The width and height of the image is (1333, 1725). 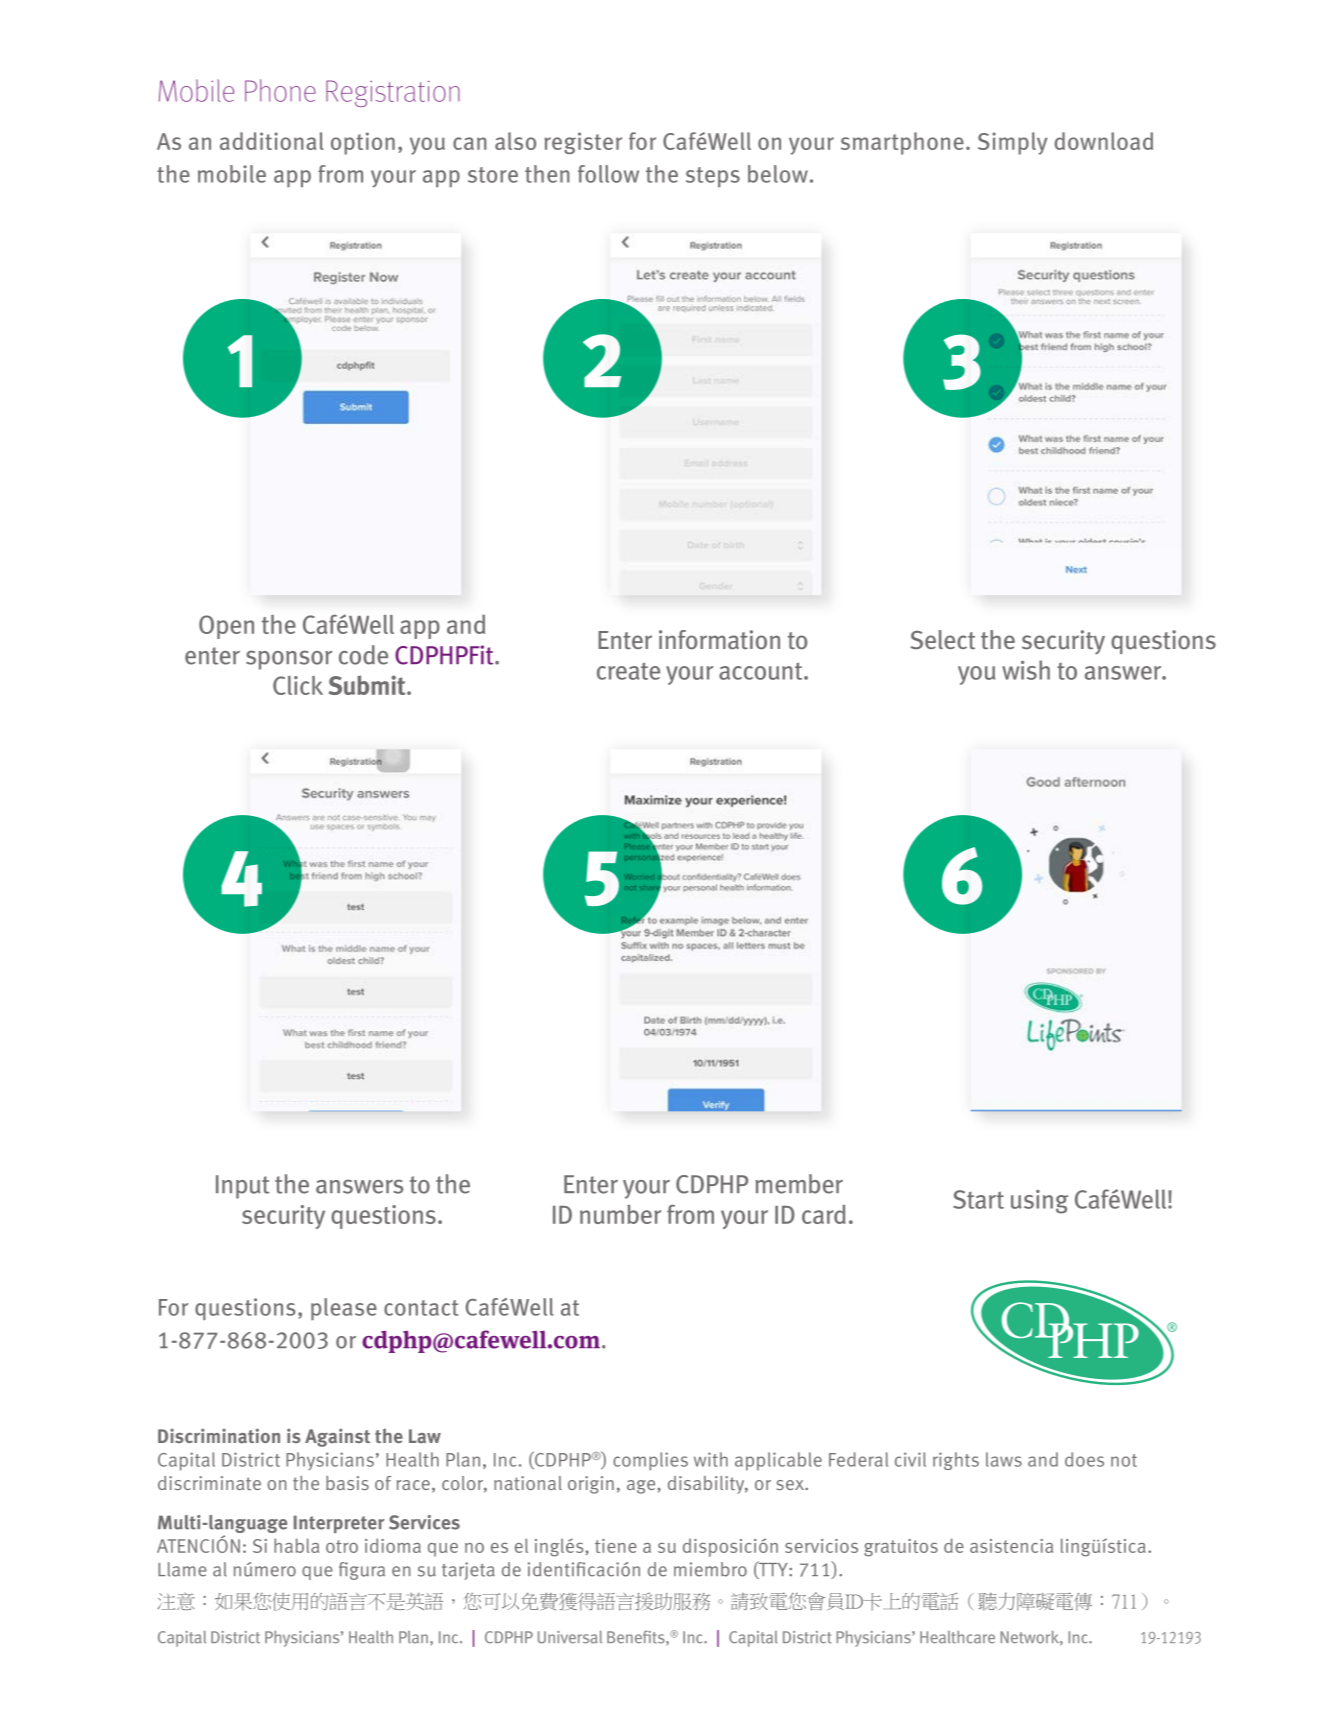 What do you see at coordinates (363, 143) in the image?
I see `option` at bounding box center [363, 143].
